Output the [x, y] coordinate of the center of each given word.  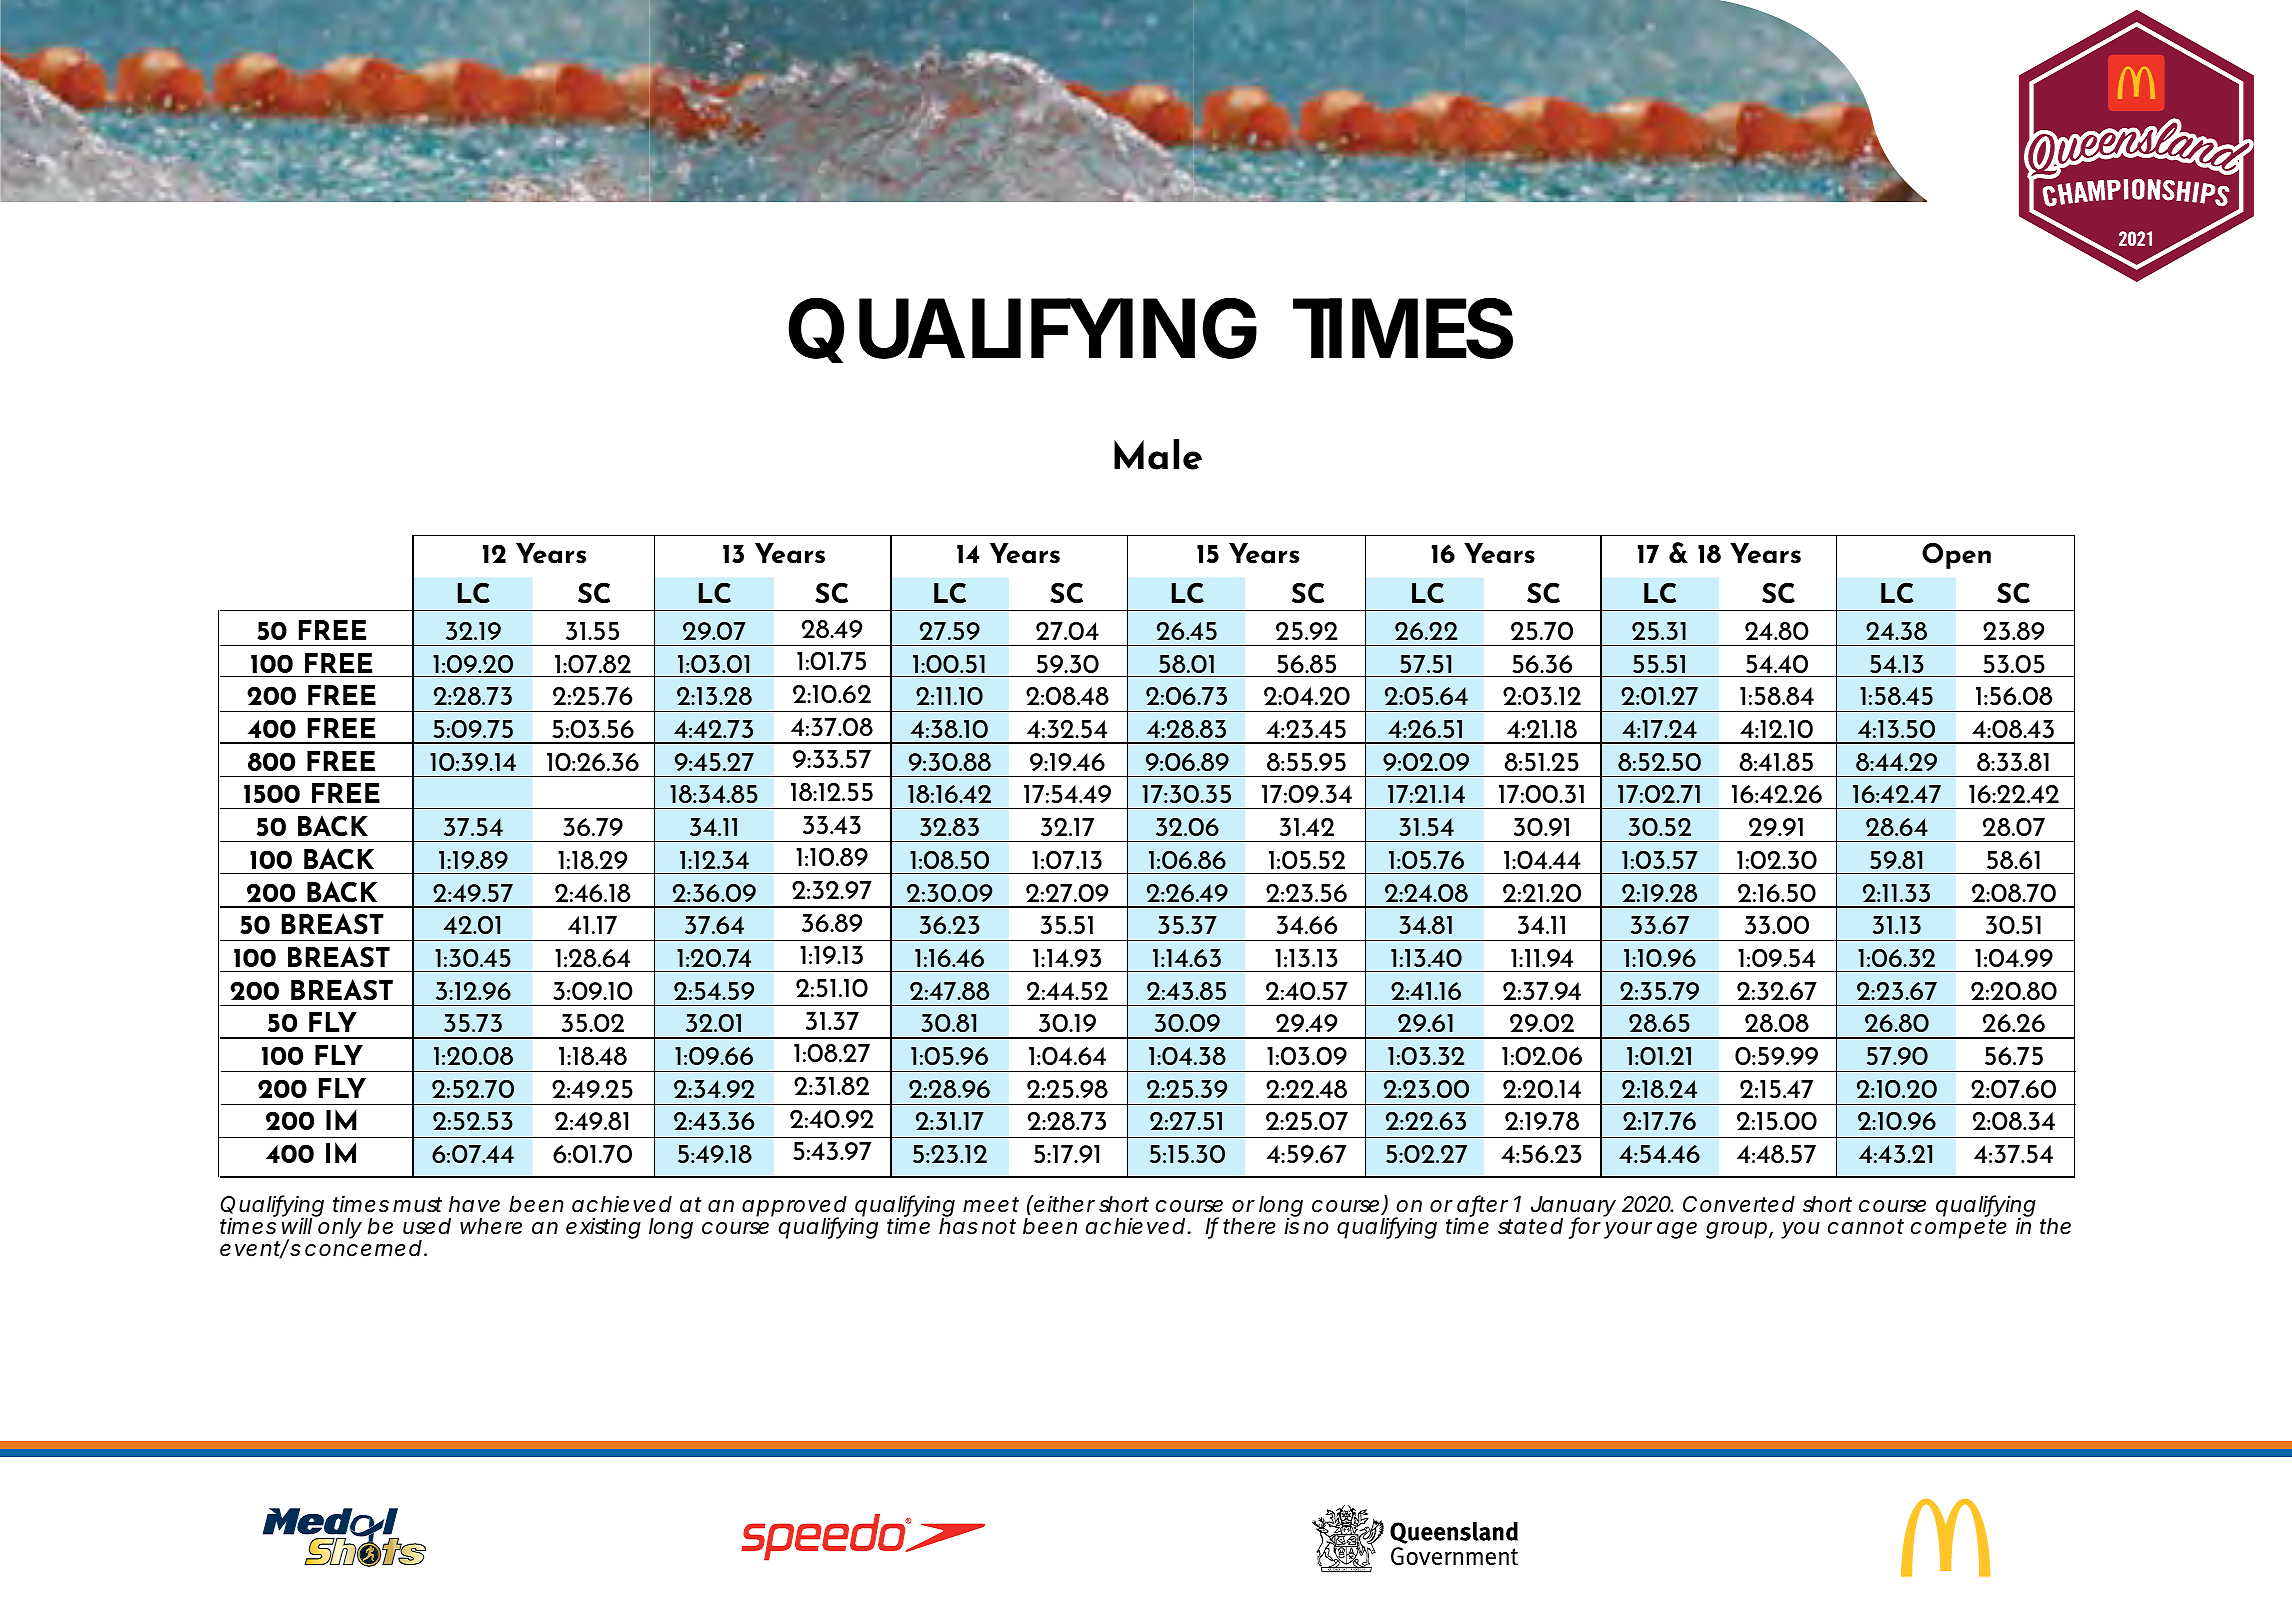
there [1249, 1226]
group [1736, 1230]
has [958, 1225]
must [417, 1205]
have [474, 1204]
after [1482, 1205]
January [1573, 1208]
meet [991, 1205]
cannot [1865, 1227]
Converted [1739, 1204]
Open [1956, 555]
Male [1158, 454]
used [427, 1226]
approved [794, 1208]
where [491, 1226]
